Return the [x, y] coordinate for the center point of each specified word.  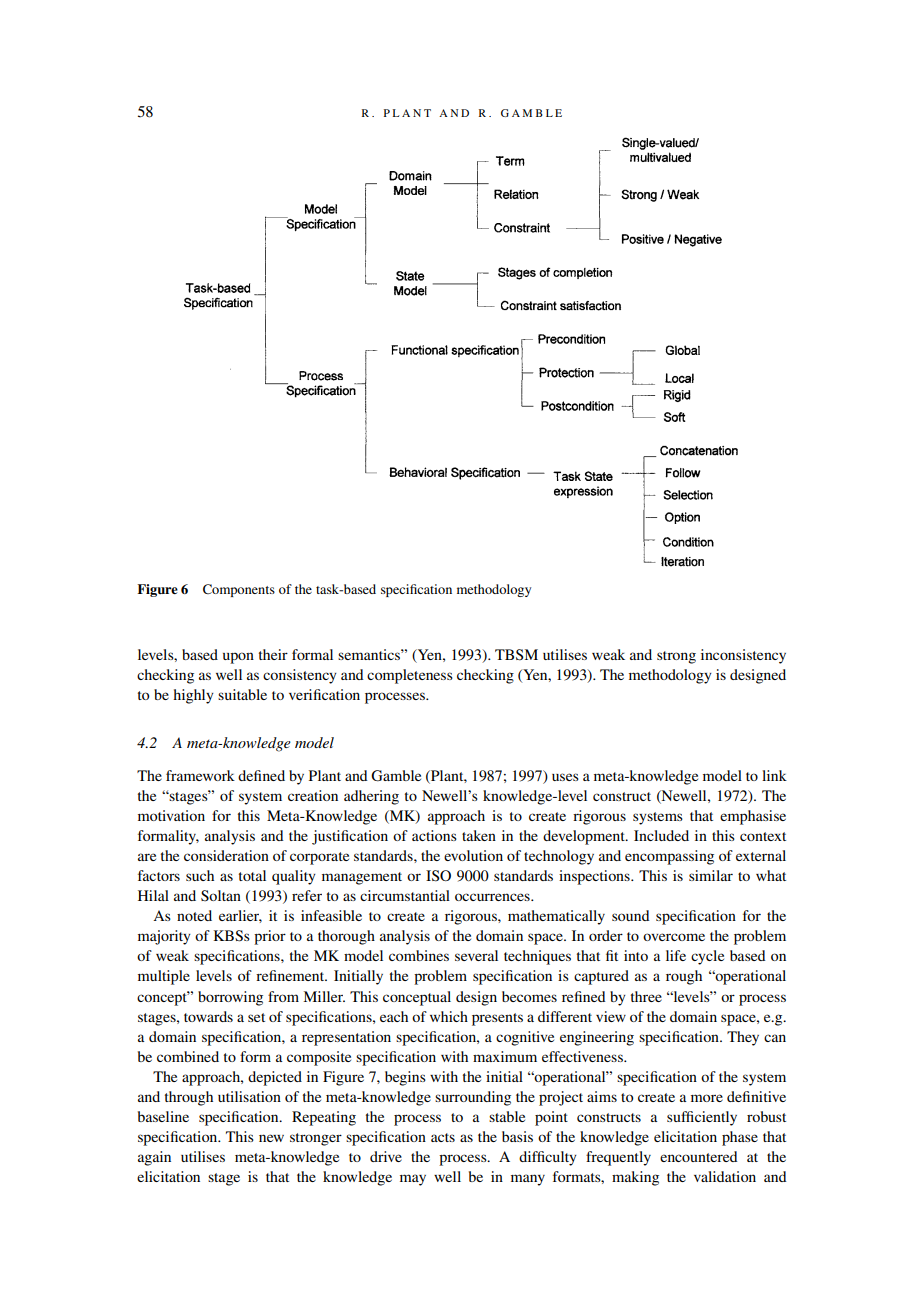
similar [711, 875]
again [154, 1158]
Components [239, 590]
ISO [438, 876]
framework [200, 775]
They [743, 1038]
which [449, 1016]
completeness [410, 676]
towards [208, 1016]
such [200, 875]
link [774, 775]
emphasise [753, 817]
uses [565, 777]
